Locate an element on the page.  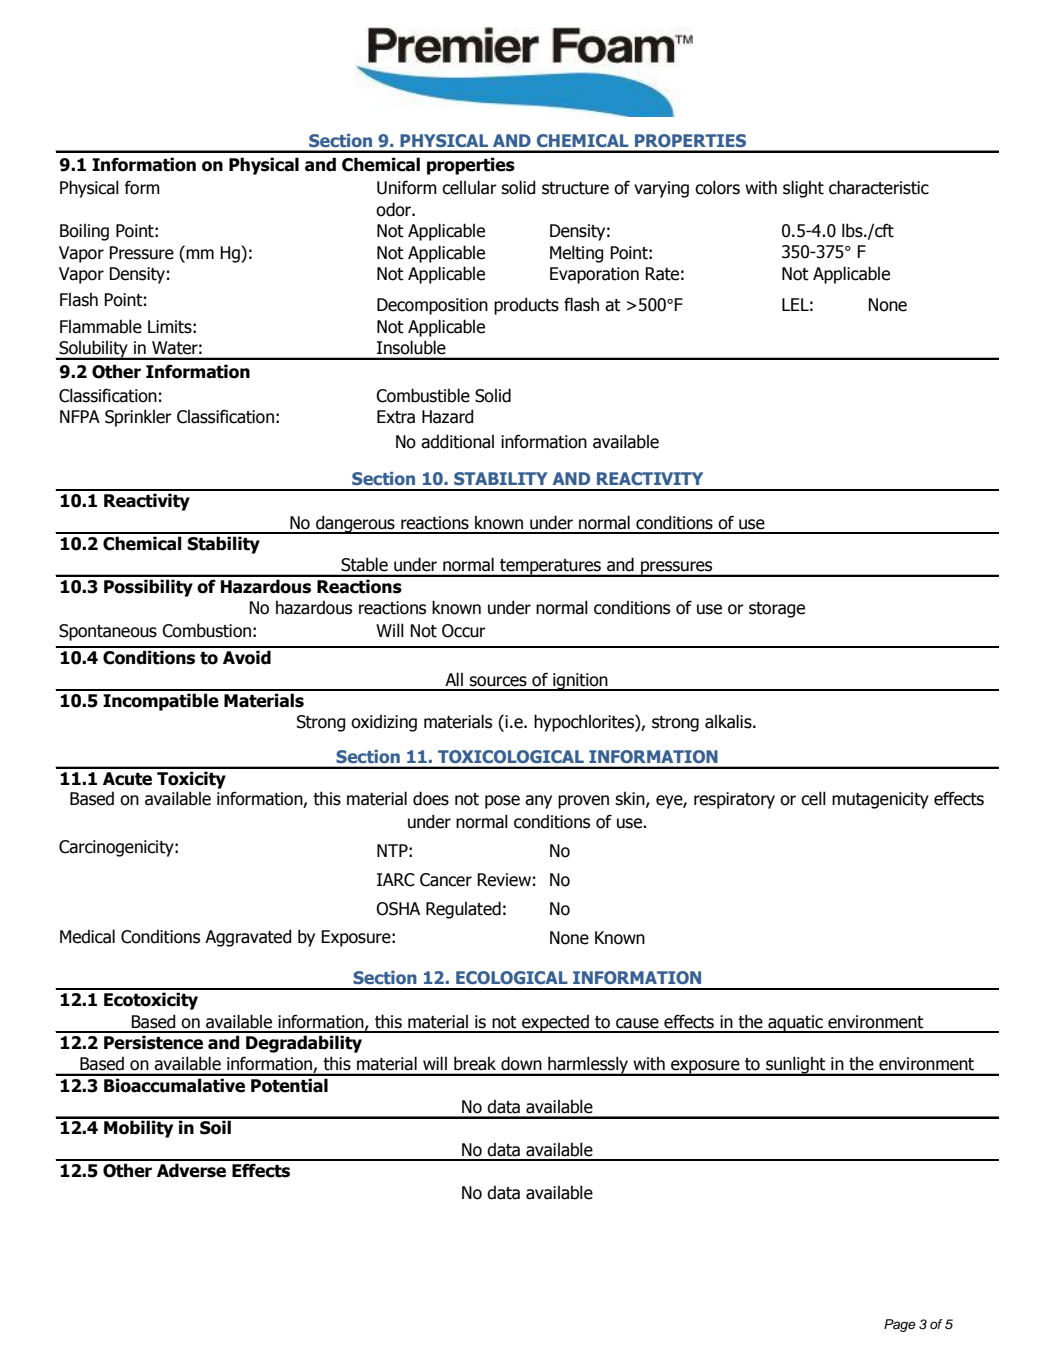
additional is located at coordinates (457, 441).
